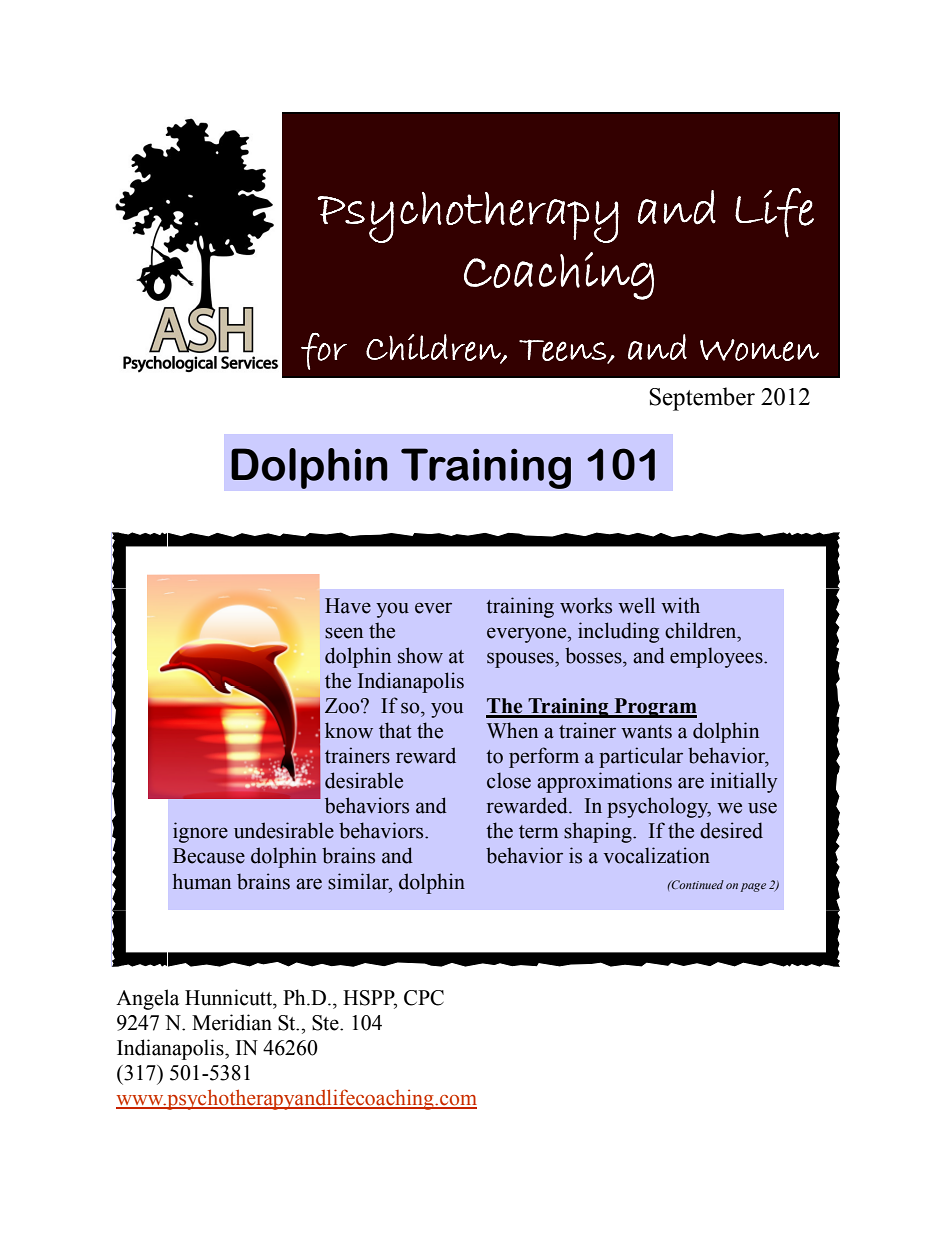  Describe the element at coordinates (509, 780) in the document. I see `close` at that location.
